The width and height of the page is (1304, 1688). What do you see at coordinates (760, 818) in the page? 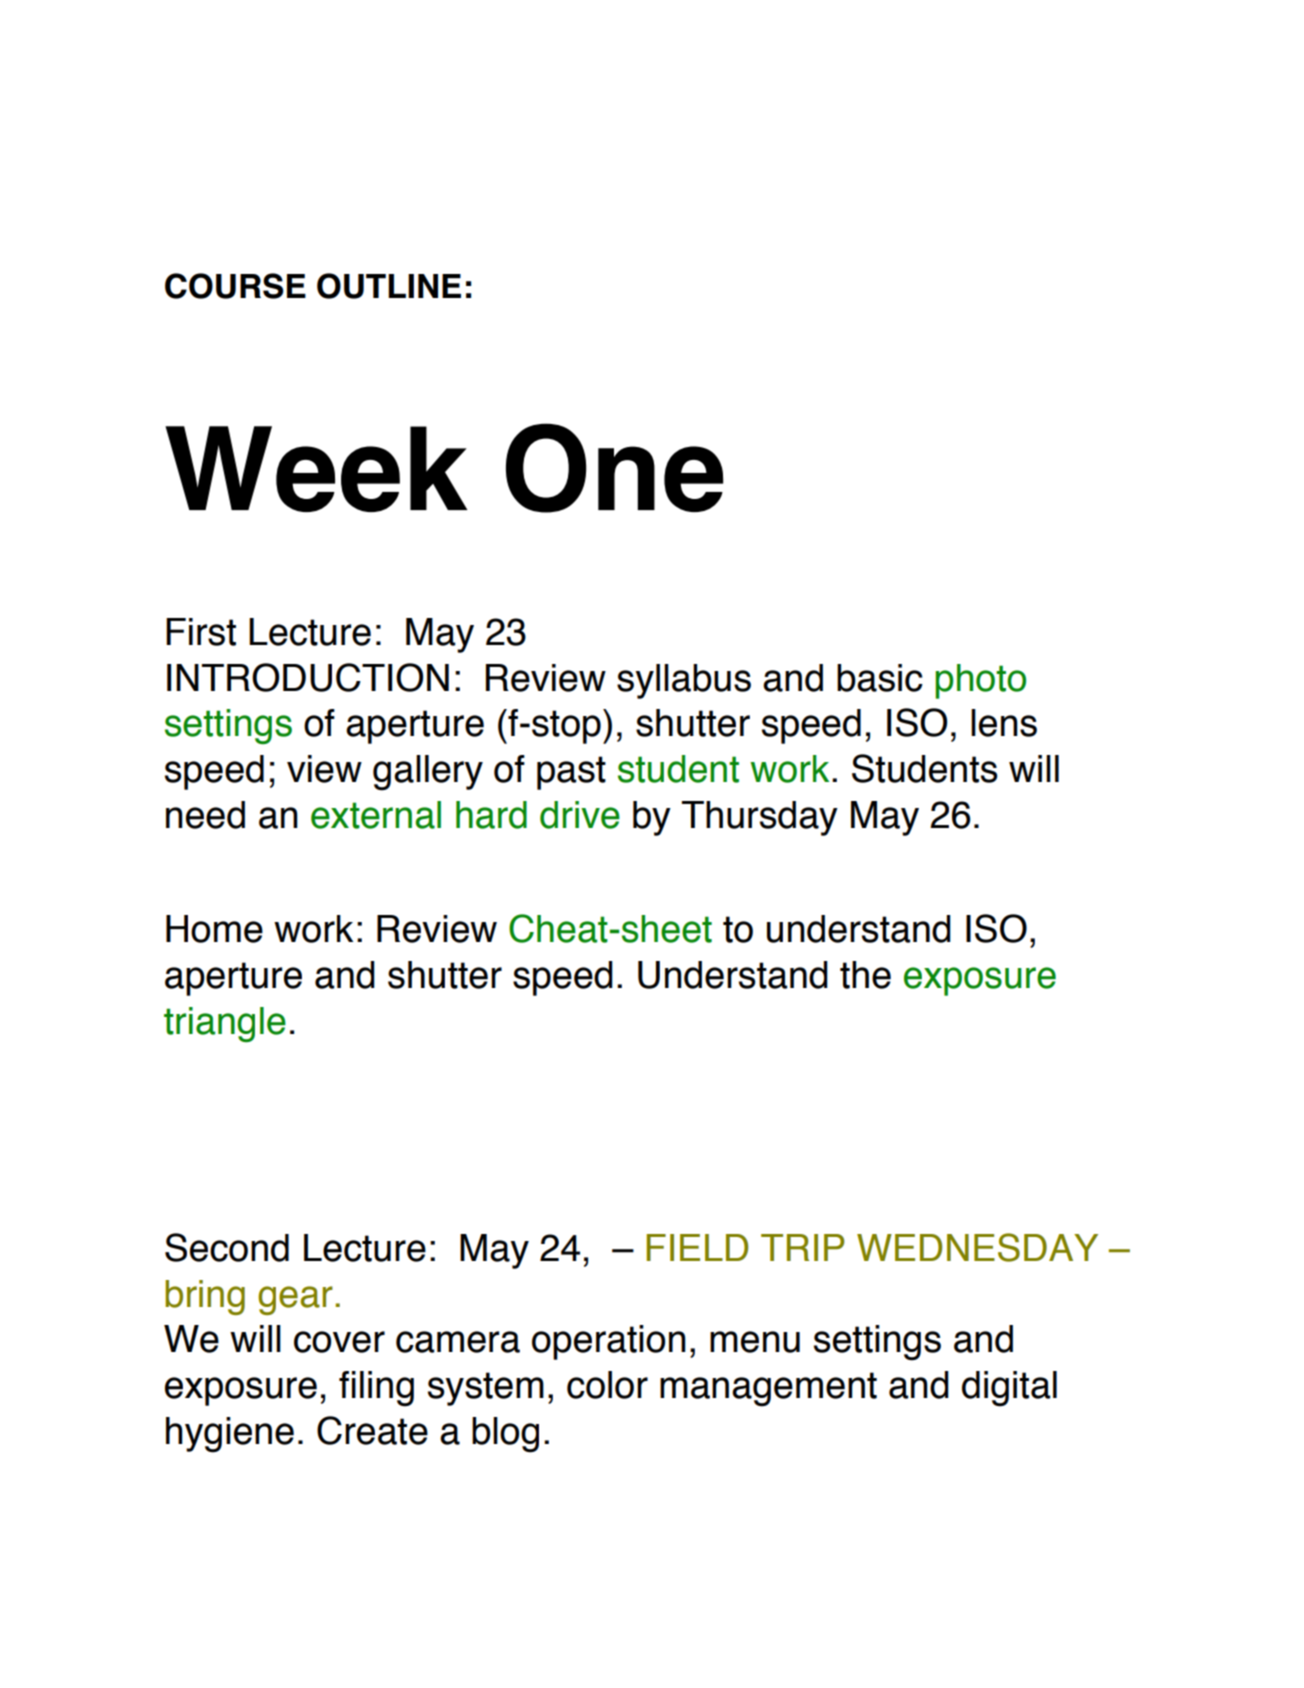
I see `Thursday` at bounding box center [760, 818].
